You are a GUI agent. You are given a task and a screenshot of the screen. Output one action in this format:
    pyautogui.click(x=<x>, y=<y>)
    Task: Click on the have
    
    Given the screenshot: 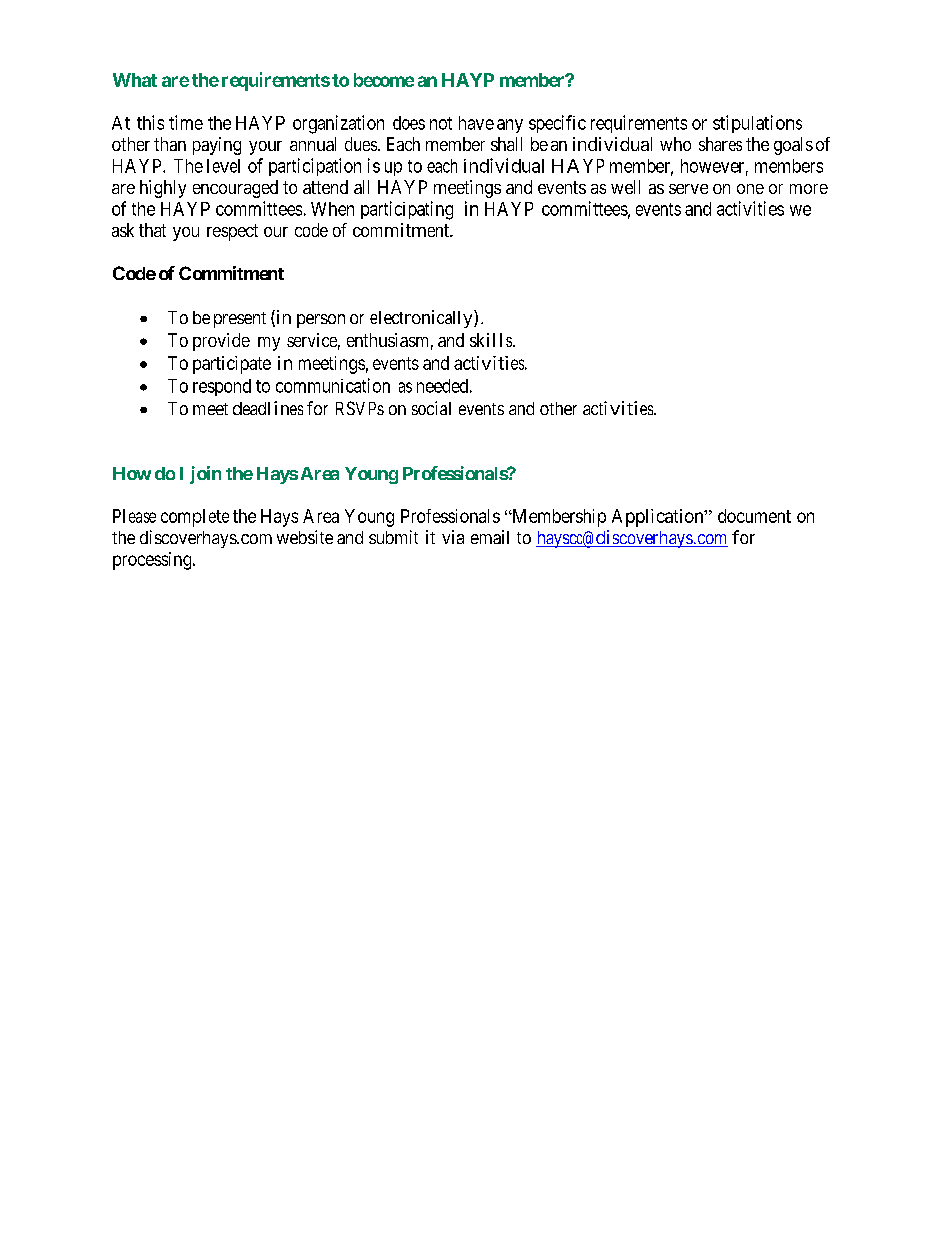 What is the action you would take?
    pyautogui.click(x=476, y=123)
